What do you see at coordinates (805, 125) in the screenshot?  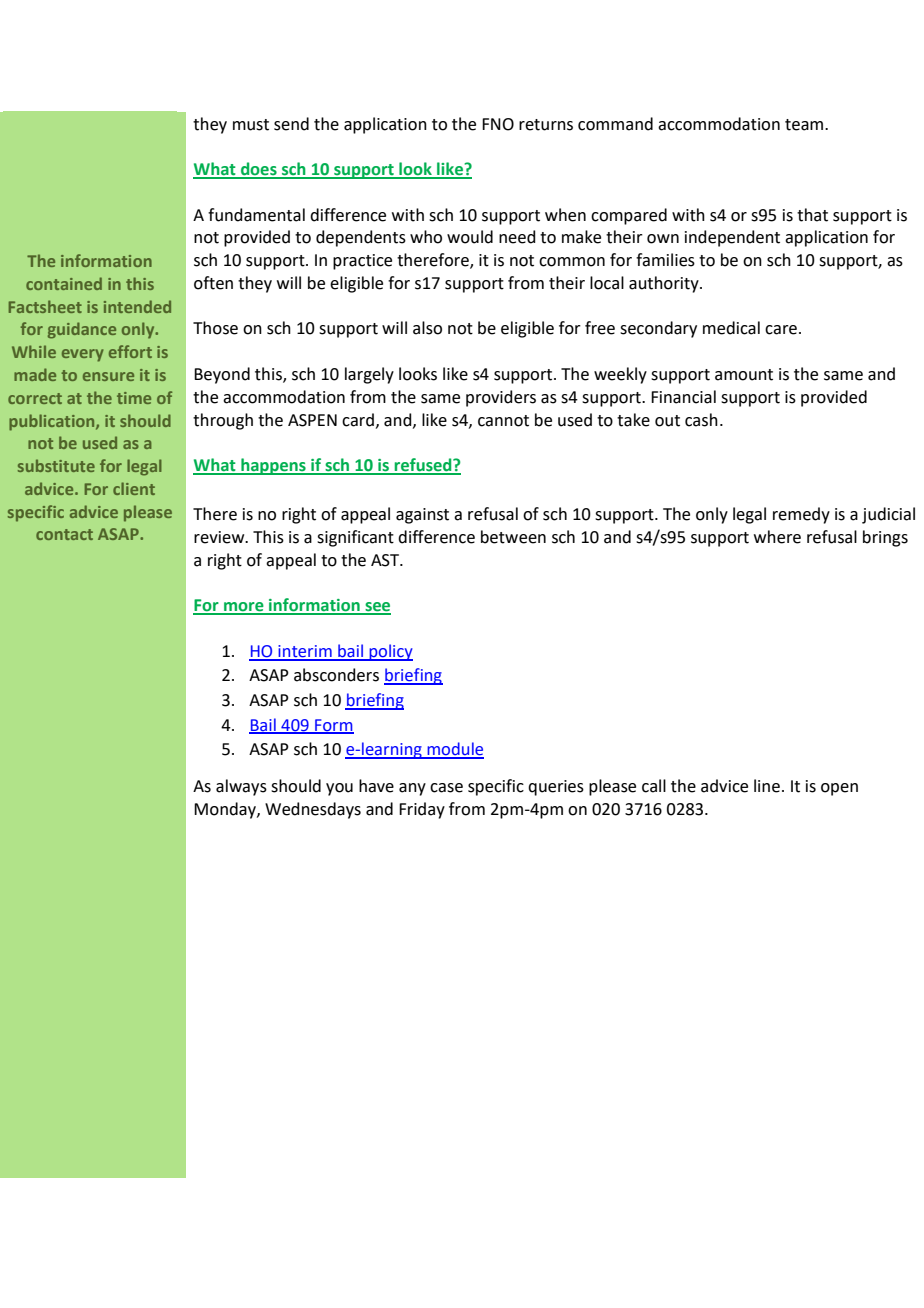 I see `team` at bounding box center [805, 125].
